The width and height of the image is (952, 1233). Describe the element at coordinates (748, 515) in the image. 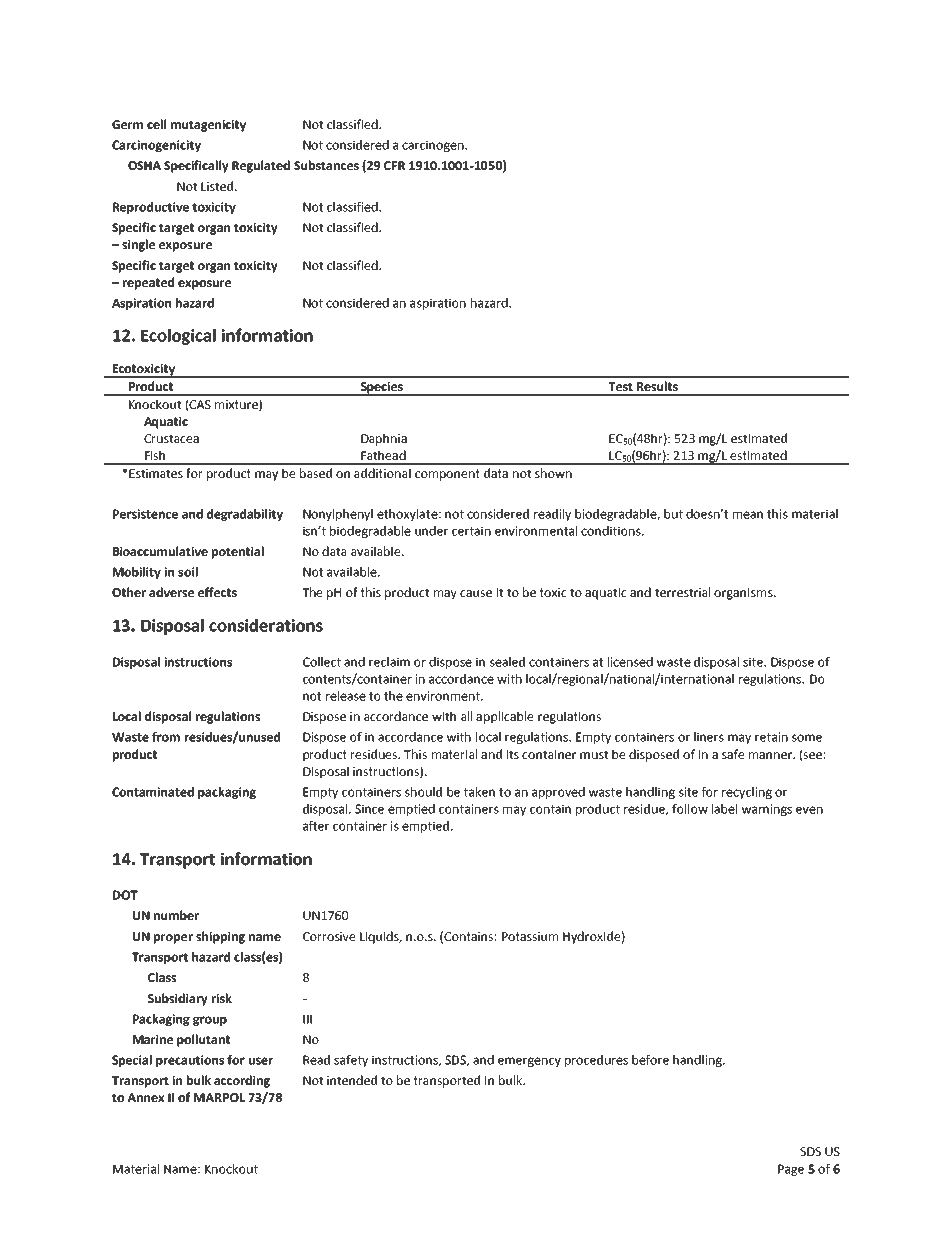

I see `mean` at that location.
